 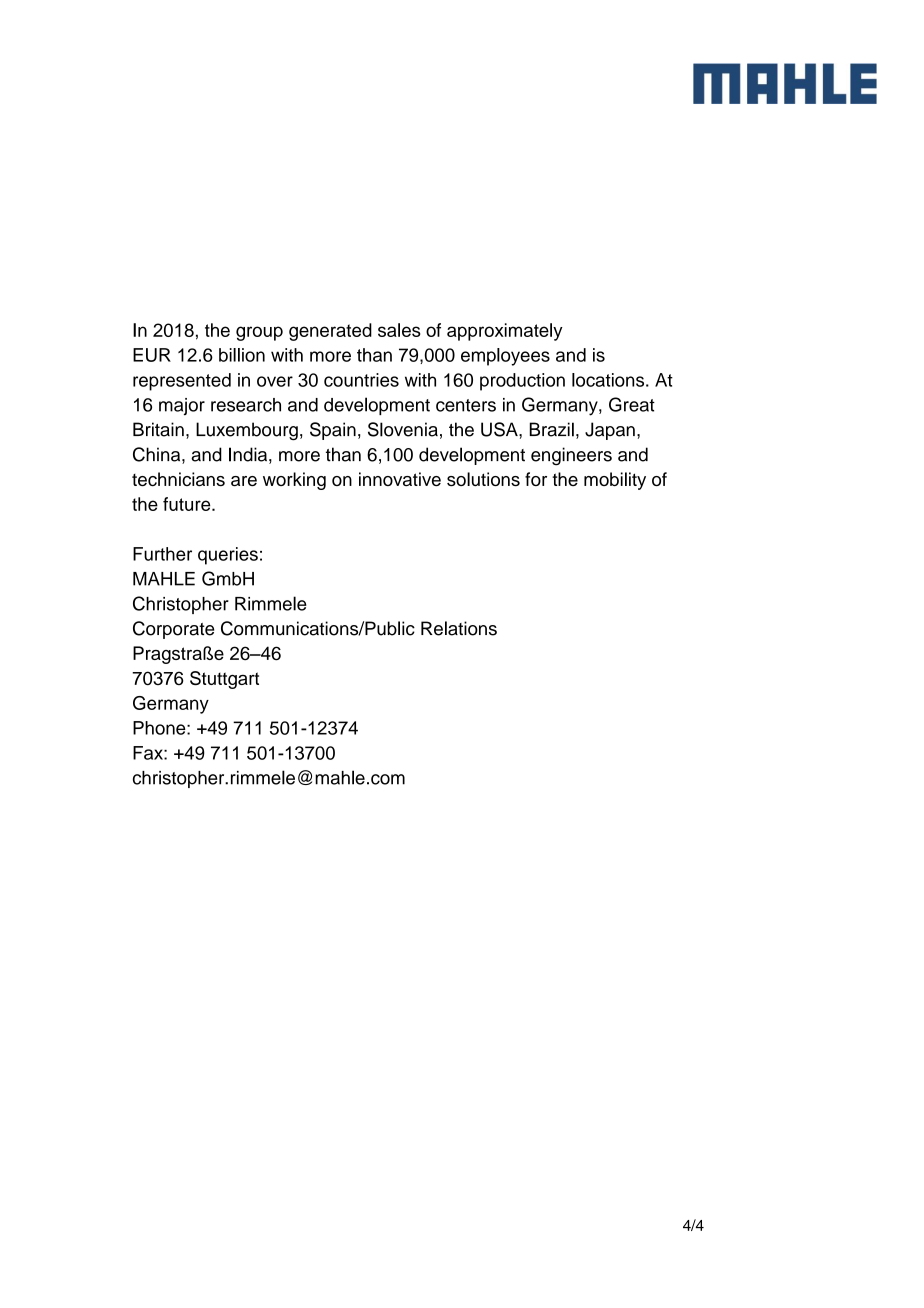 What do you see at coordinates (459, 628) in the screenshot?
I see `Relations` at bounding box center [459, 628].
